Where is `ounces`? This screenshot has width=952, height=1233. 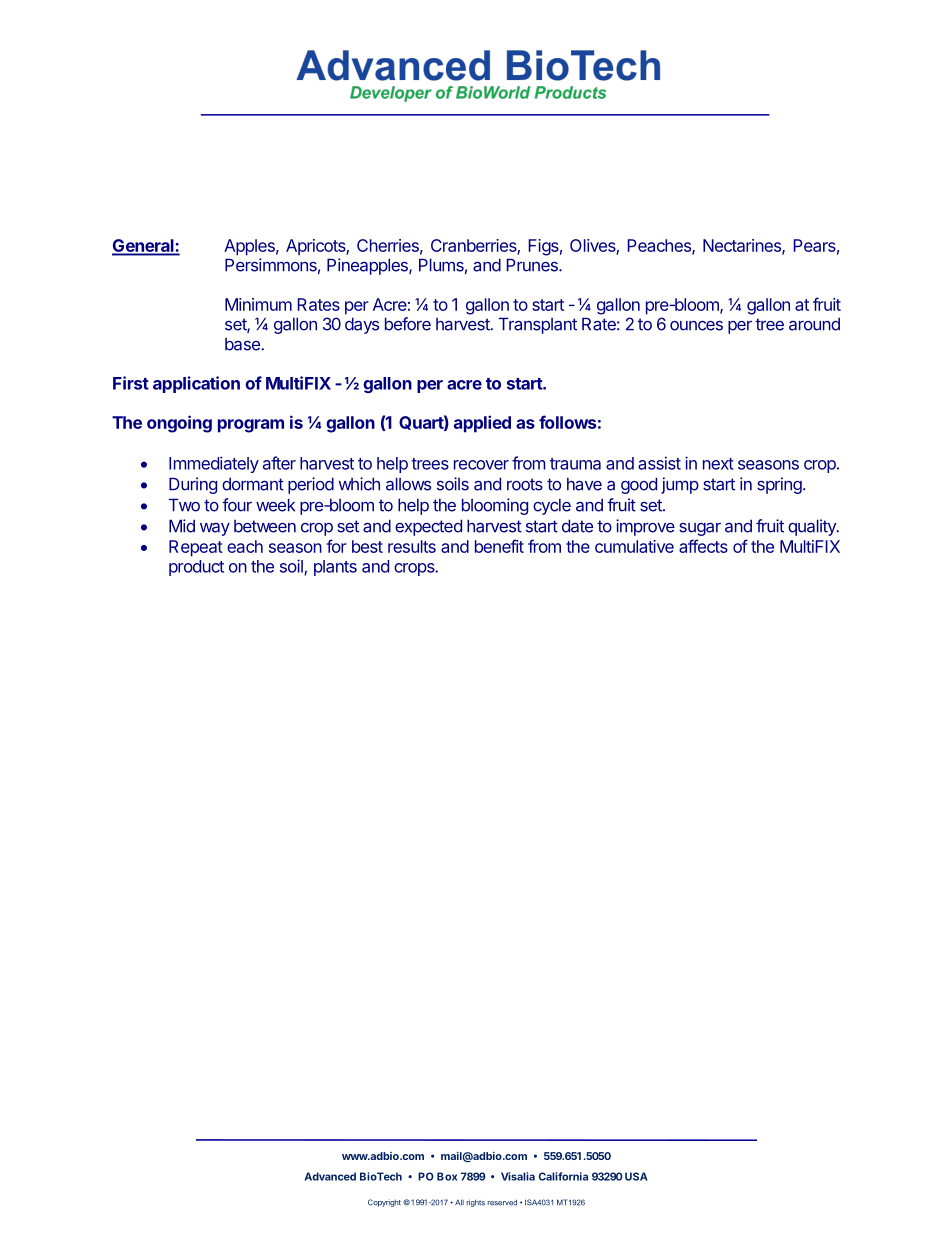 ounces is located at coordinates (696, 326).
